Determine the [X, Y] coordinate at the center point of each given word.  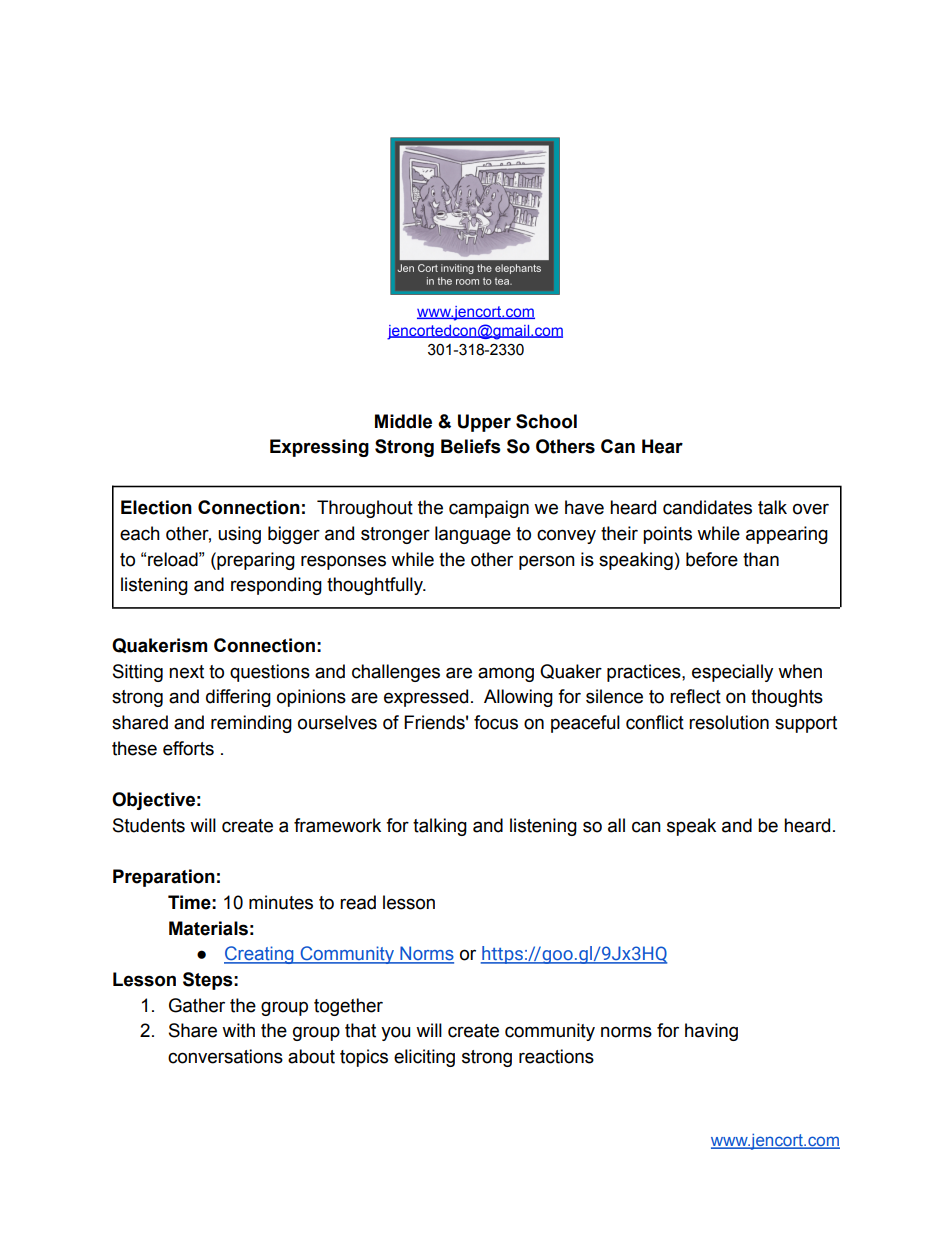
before [712, 559]
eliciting [424, 1058]
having [711, 1032]
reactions [556, 1056]
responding [276, 586]
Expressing [319, 448]
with [238, 1030]
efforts [188, 748]
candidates [707, 507]
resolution [729, 722]
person [547, 562]
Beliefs [471, 446]
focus [496, 722]
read [358, 902]
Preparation [164, 878]
